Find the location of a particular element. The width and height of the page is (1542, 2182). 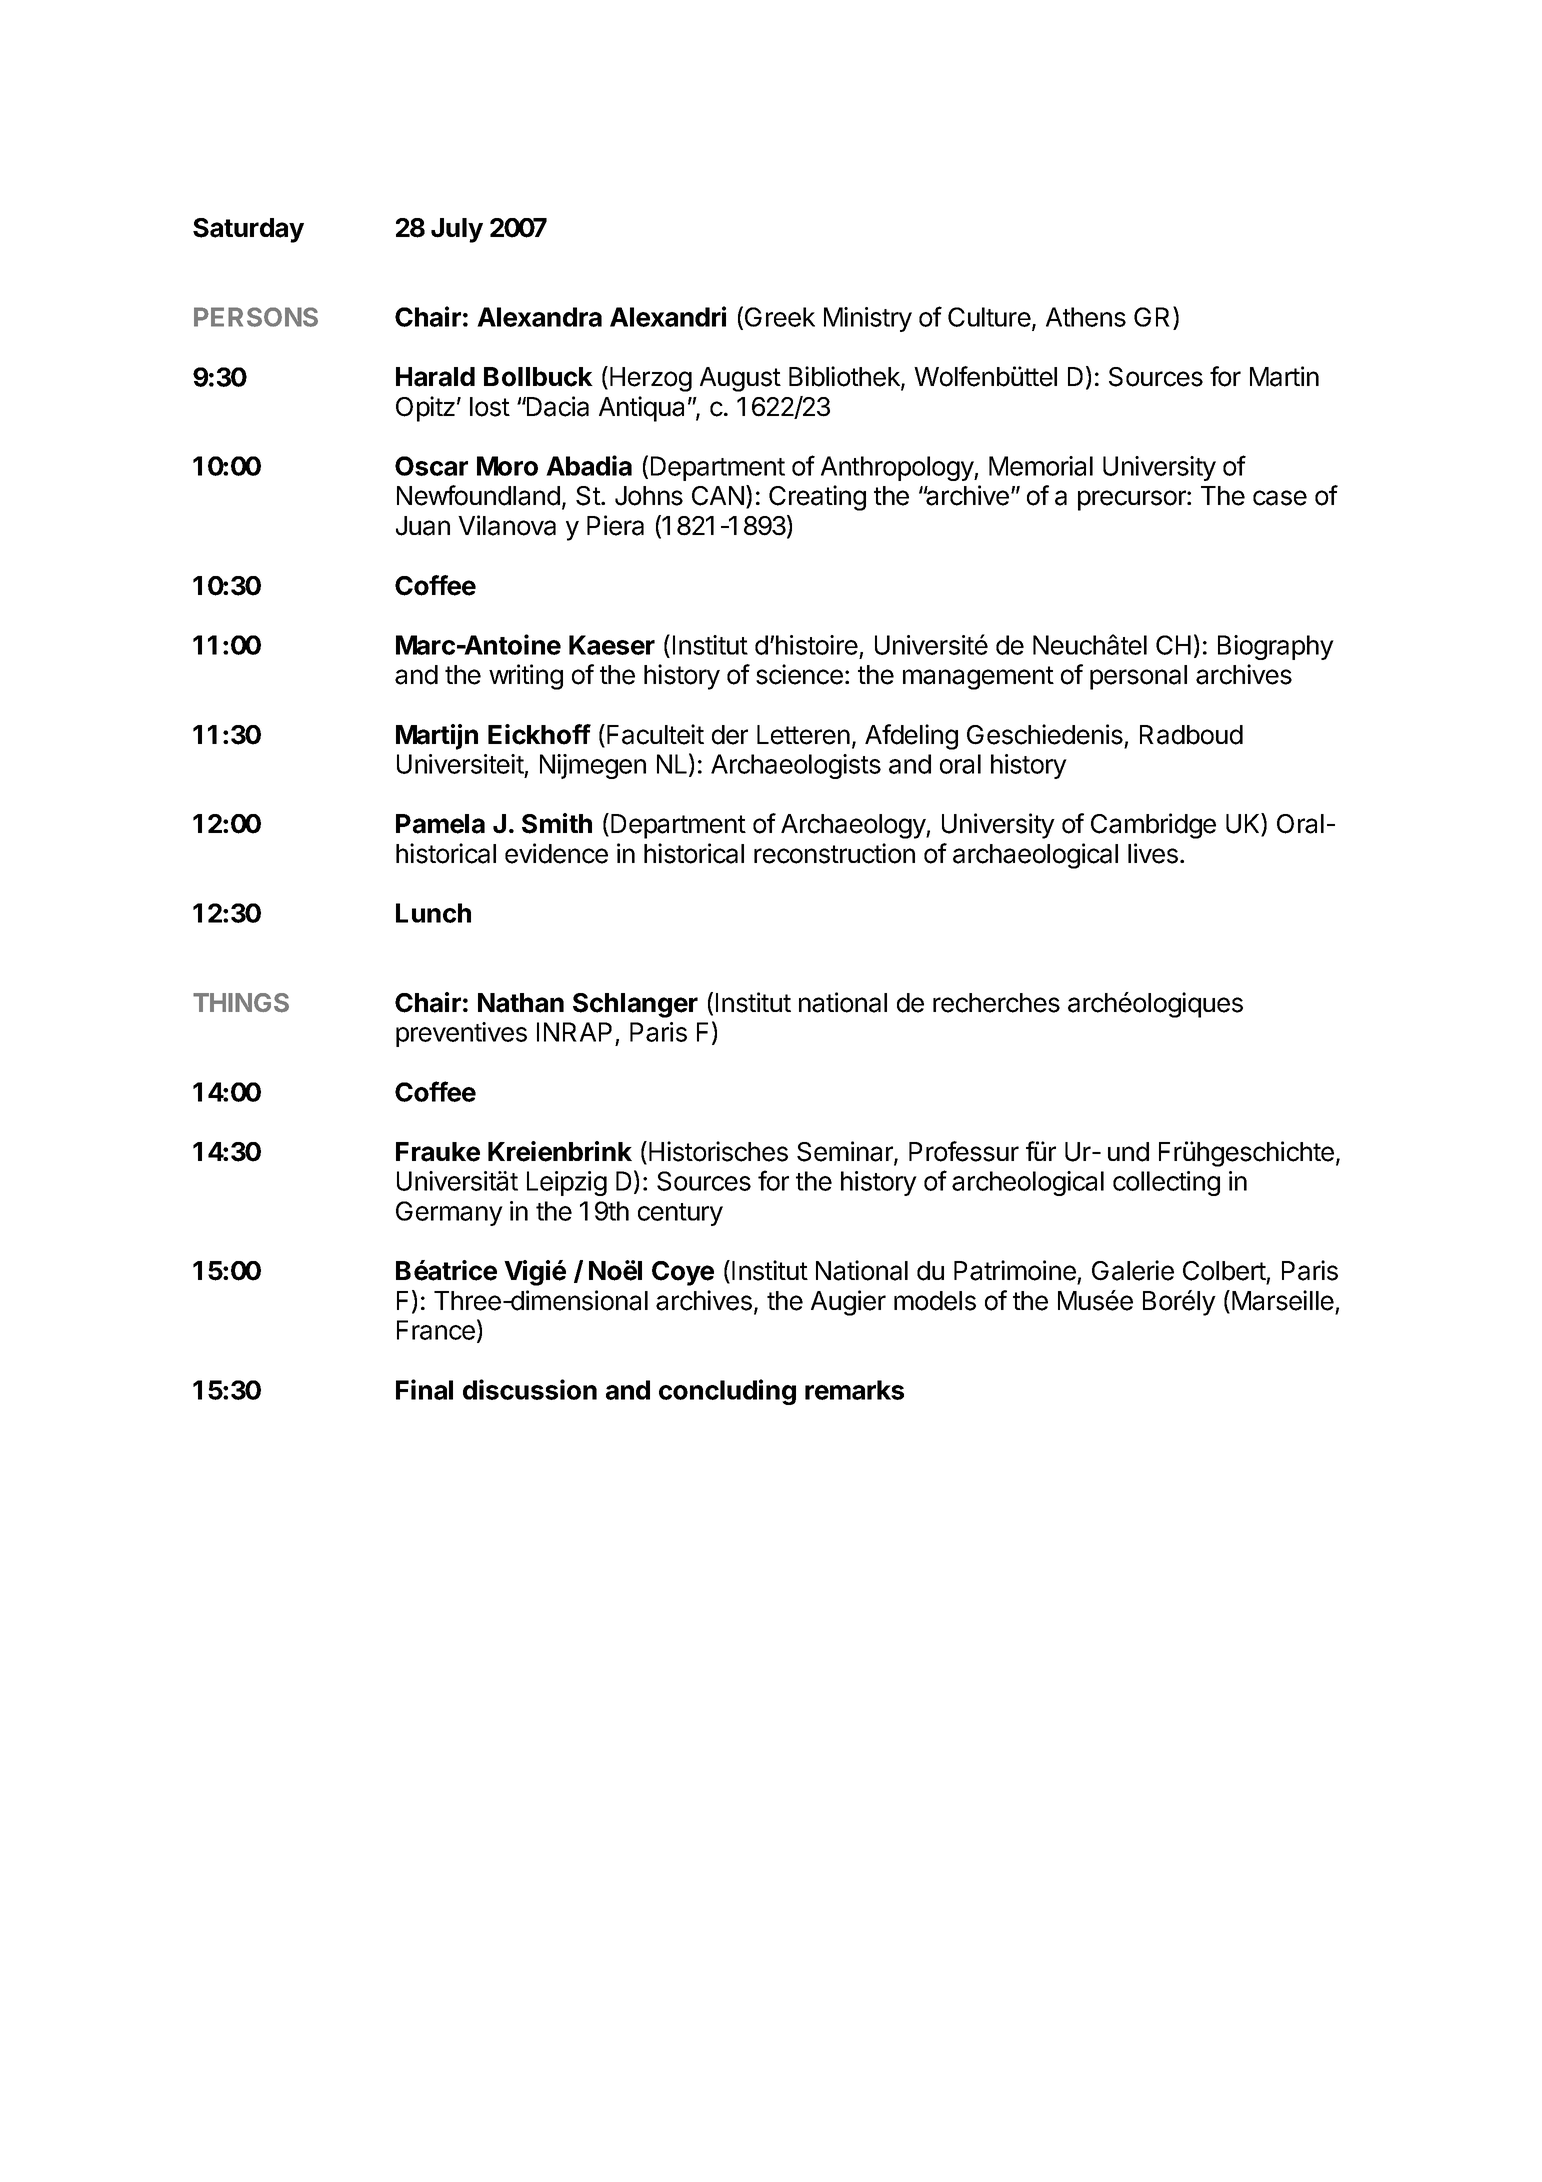

Seminar is located at coordinates (846, 1152).
